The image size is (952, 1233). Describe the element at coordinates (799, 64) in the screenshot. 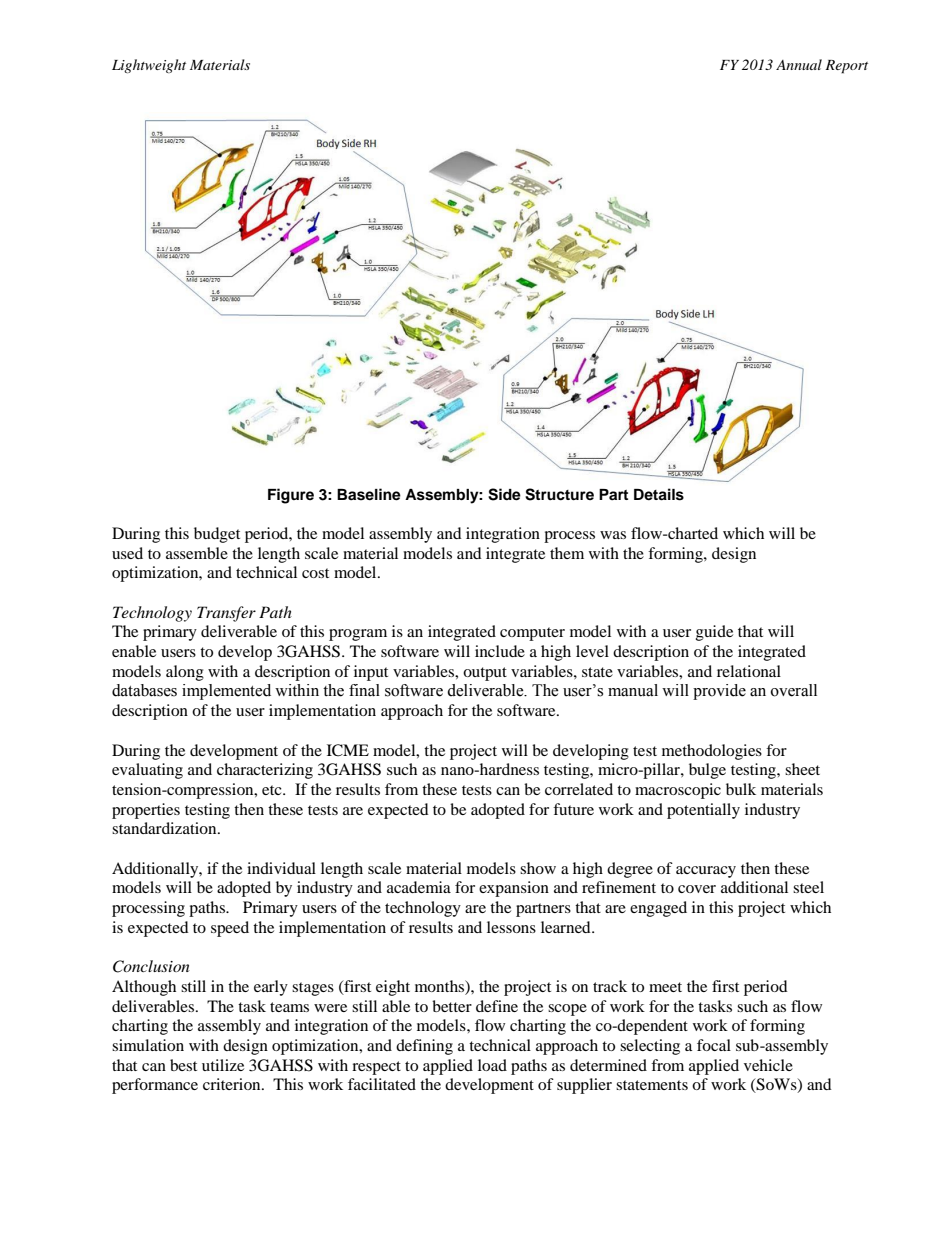

I see `Annual` at that location.
